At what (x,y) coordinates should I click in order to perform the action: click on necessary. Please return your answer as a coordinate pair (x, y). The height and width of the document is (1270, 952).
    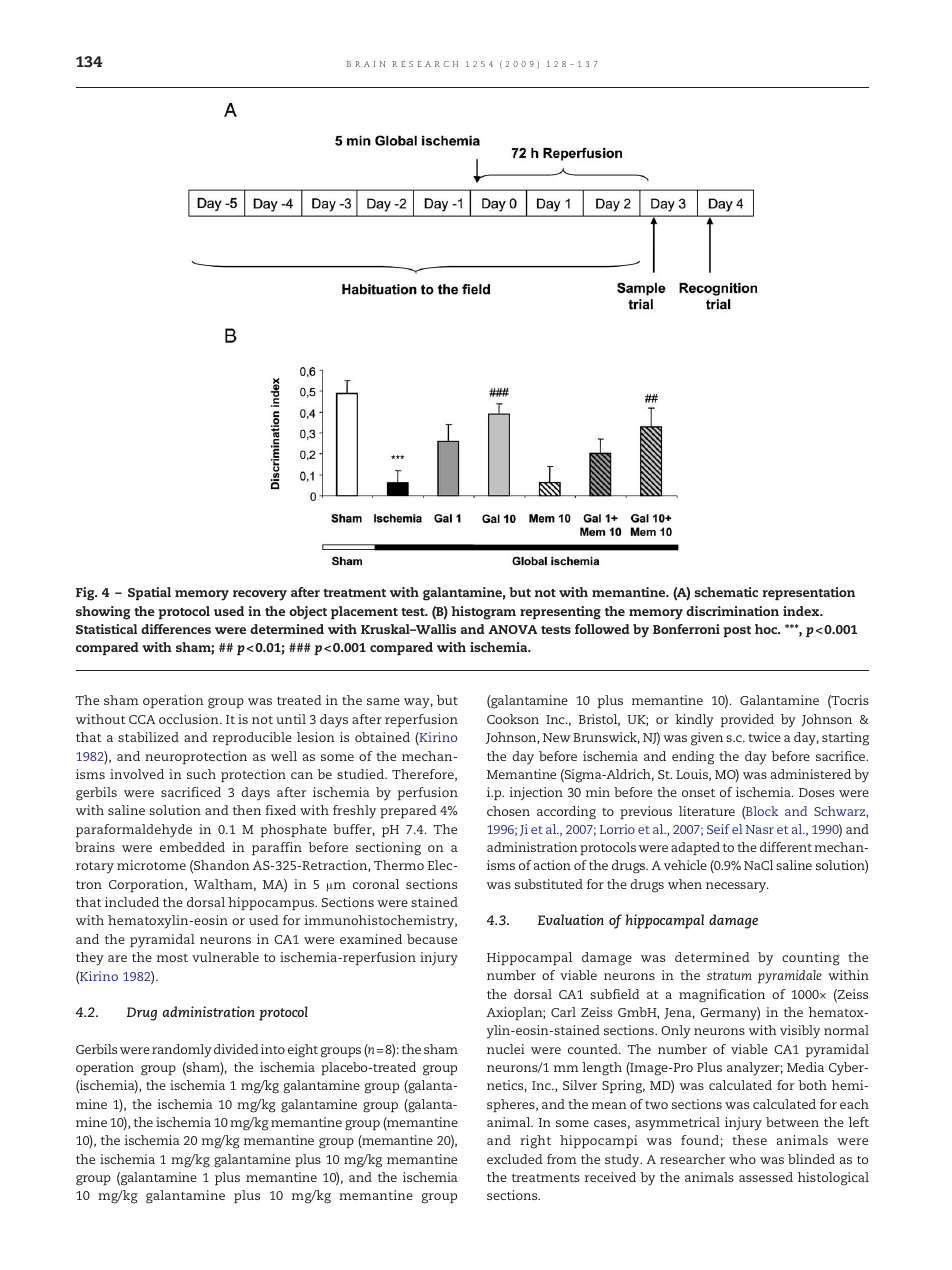
    Looking at the image, I should click on (737, 887).
